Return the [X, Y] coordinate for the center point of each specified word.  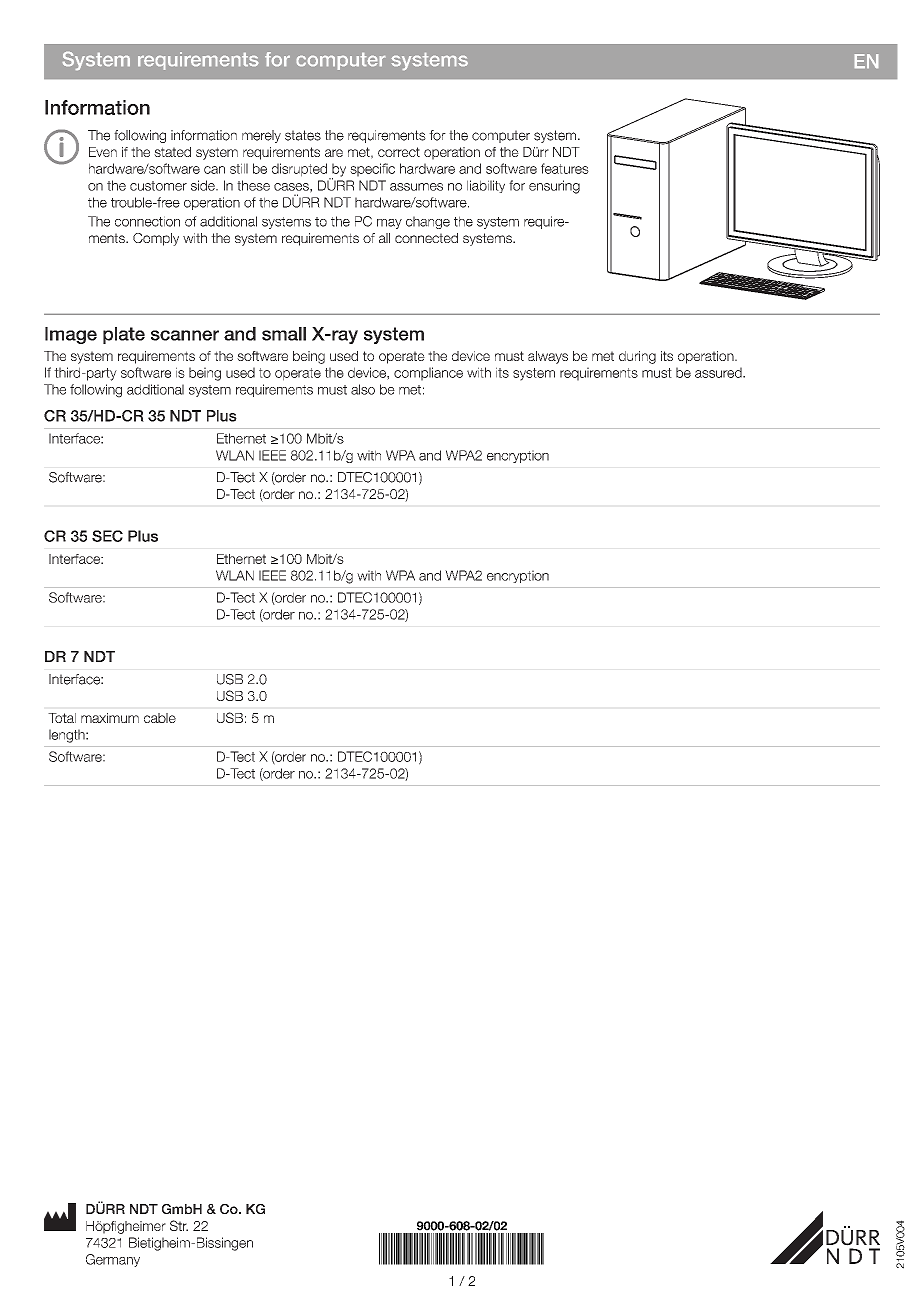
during [637, 357]
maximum [110, 718]
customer [158, 186]
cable [160, 718]
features [565, 168]
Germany [113, 1260]
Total [62, 718]
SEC [107, 536]
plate [124, 335]
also [363, 389]
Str [179, 1225]
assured [719, 372]
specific [372, 170]
